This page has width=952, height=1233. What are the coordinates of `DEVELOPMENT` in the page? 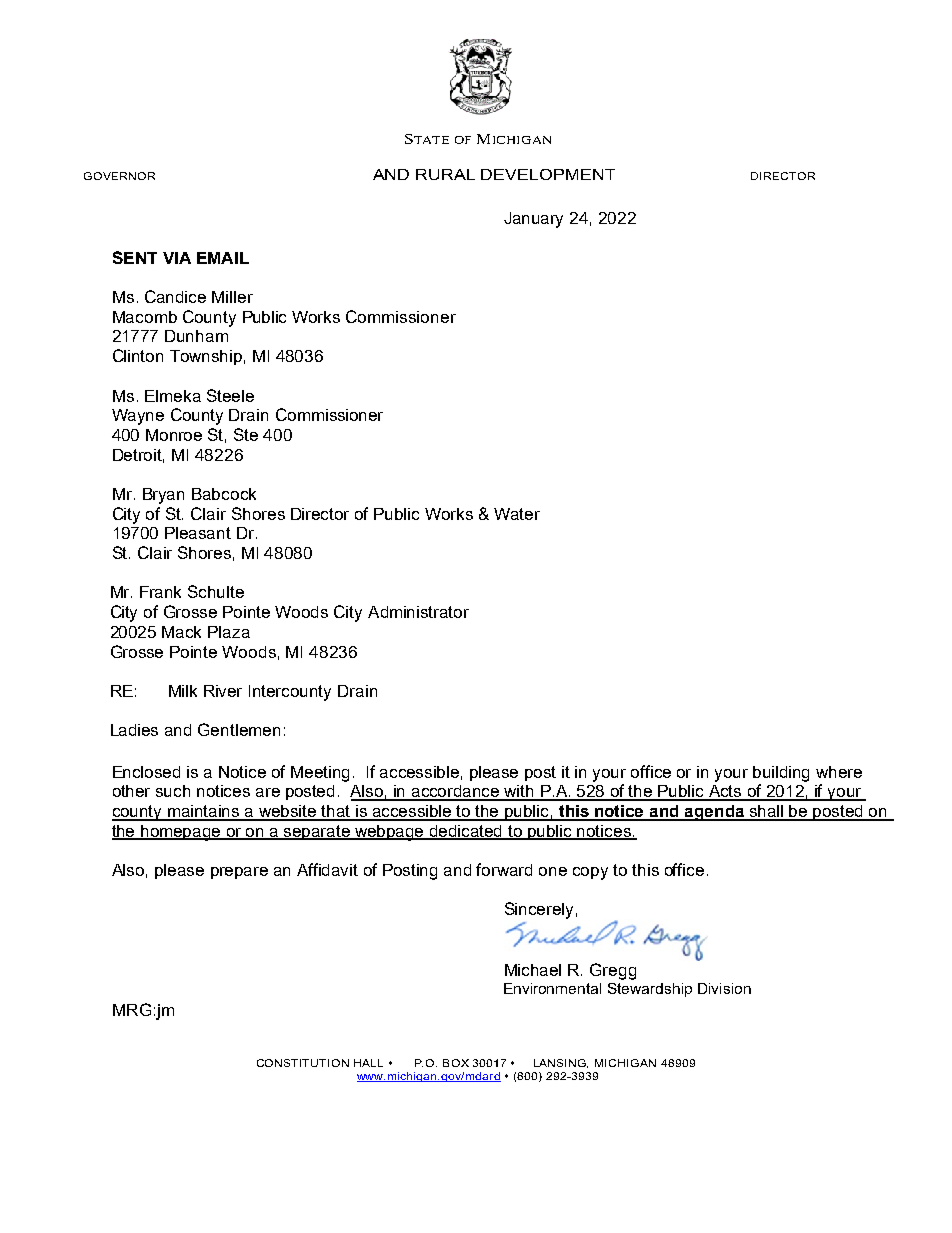 It's located at (548, 174).
